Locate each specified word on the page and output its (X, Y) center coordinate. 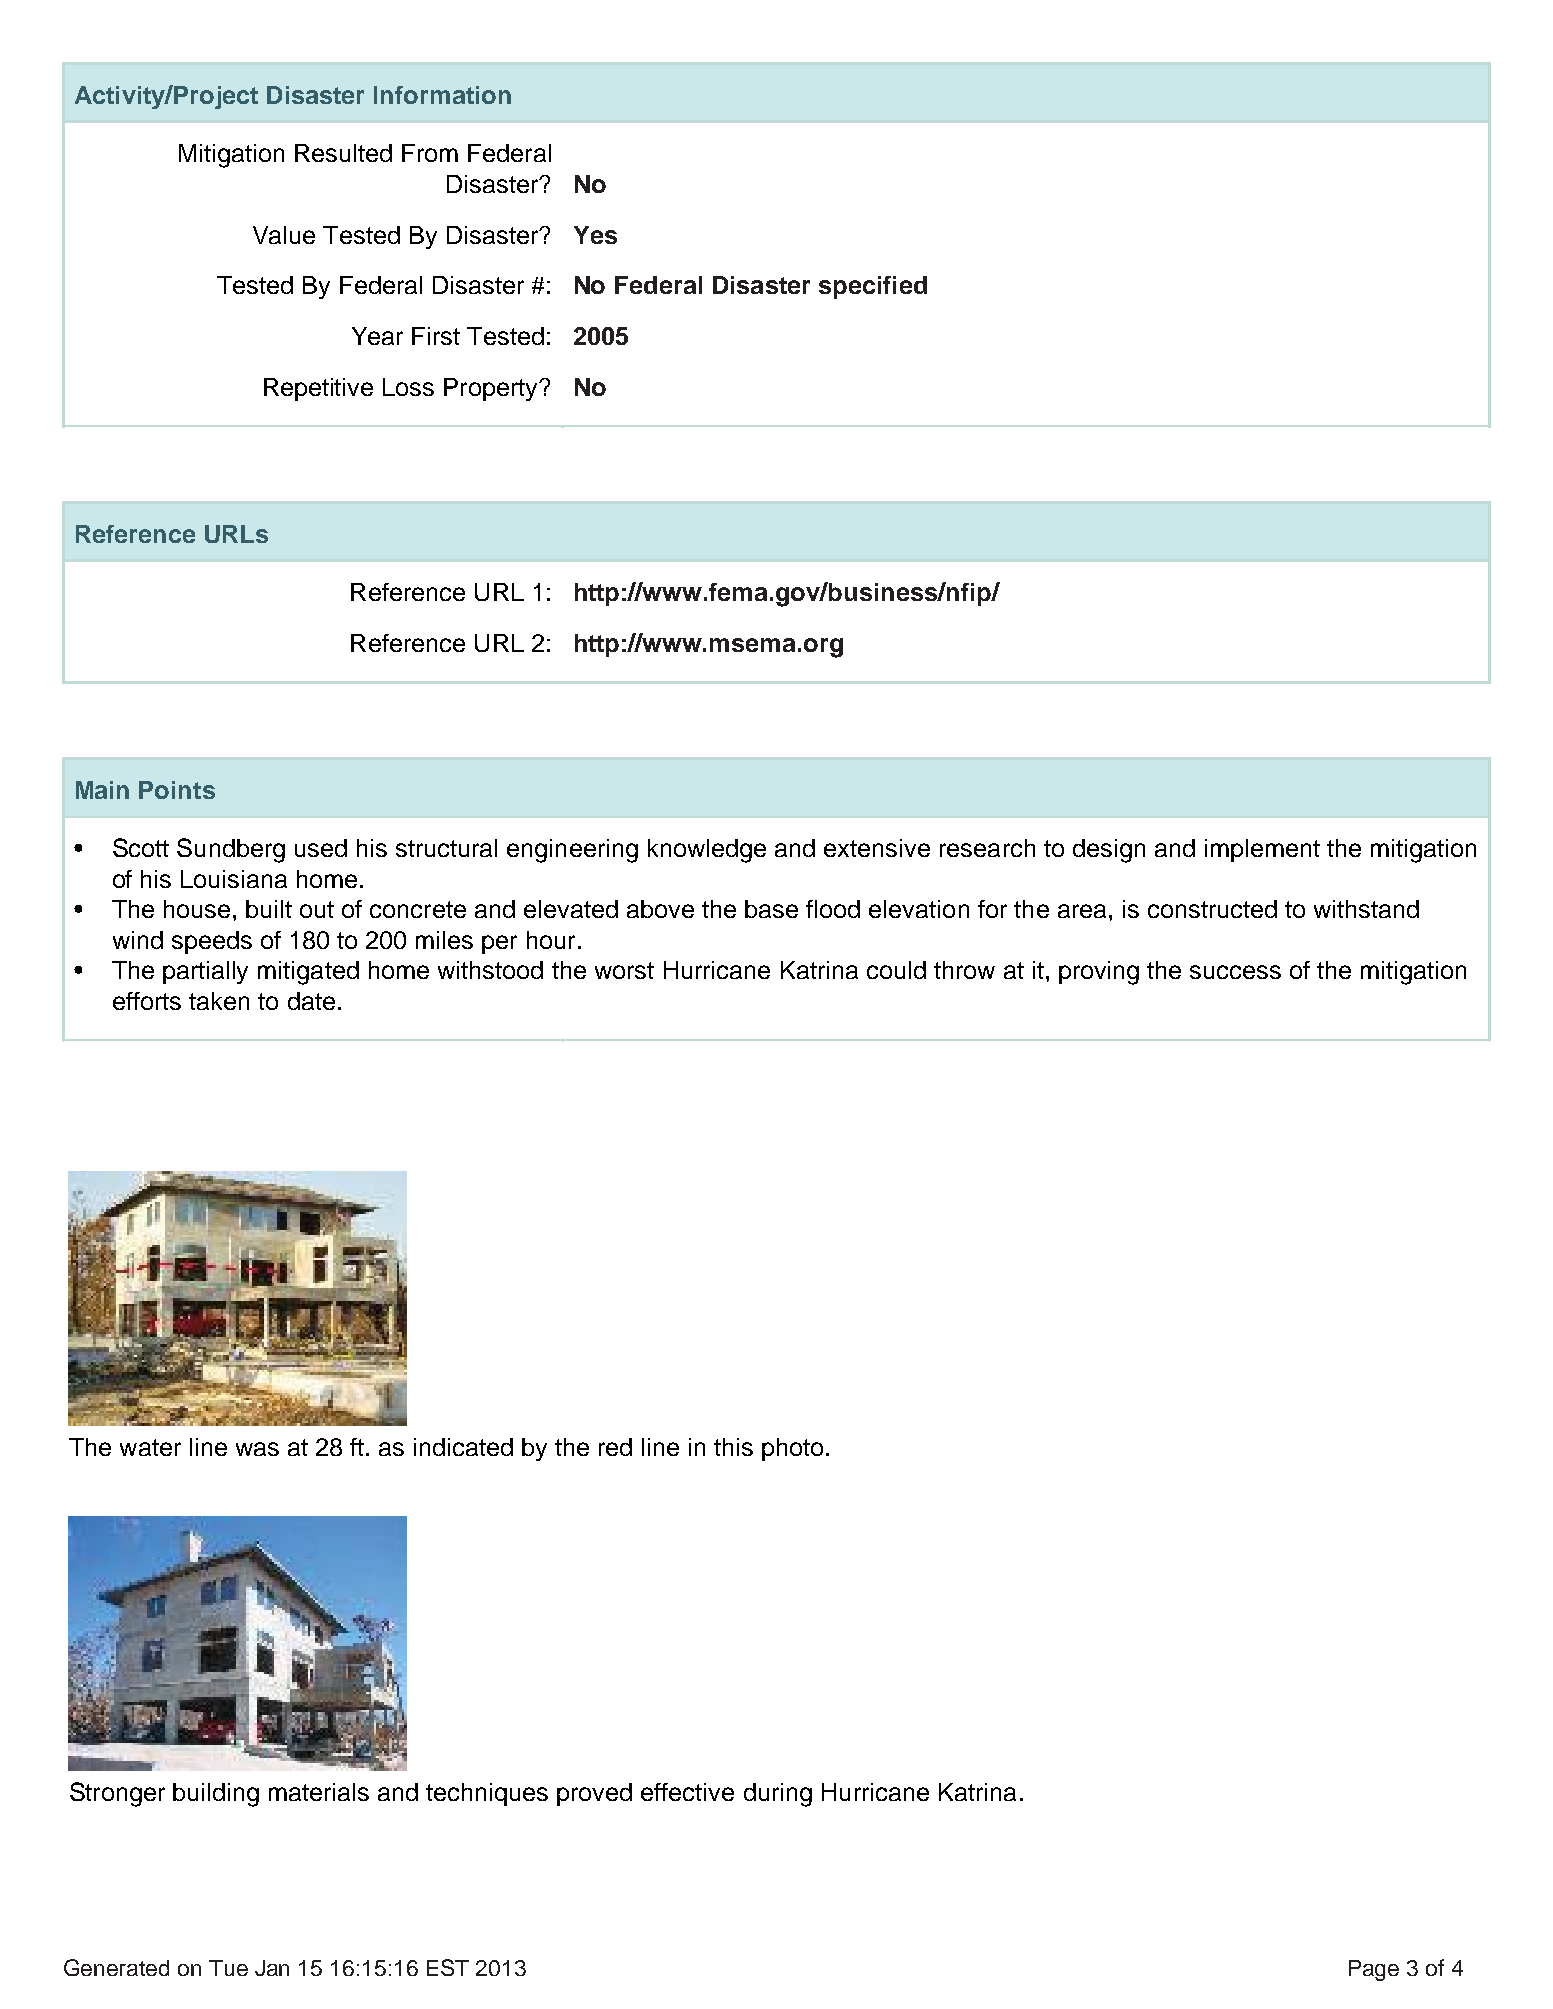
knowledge (707, 851)
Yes (595, 235)
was (257, 1449)
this (733, 1447)
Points (177, 790)
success (1235, 972)
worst (624, 970)
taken (219, 1001)
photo (792, 1449)
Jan (272, 1968)
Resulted (343, 153)
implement (1262, 850)
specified (873, 287)
